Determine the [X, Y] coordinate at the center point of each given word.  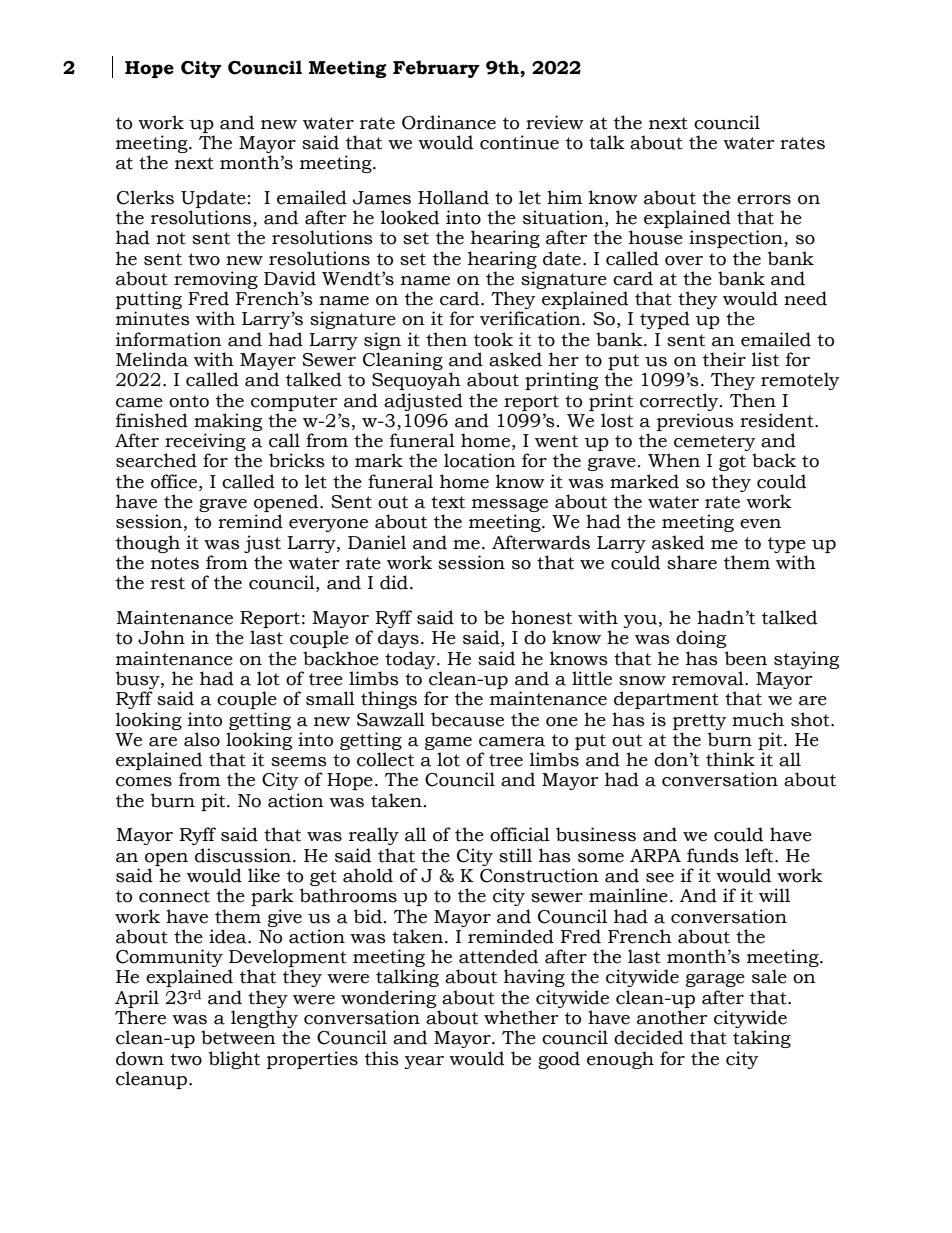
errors [764, 200]
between [238, 1037]
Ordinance [449, 122]
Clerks [145, 197]
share [692, 562]
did [394, 582]
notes [175, 563]
